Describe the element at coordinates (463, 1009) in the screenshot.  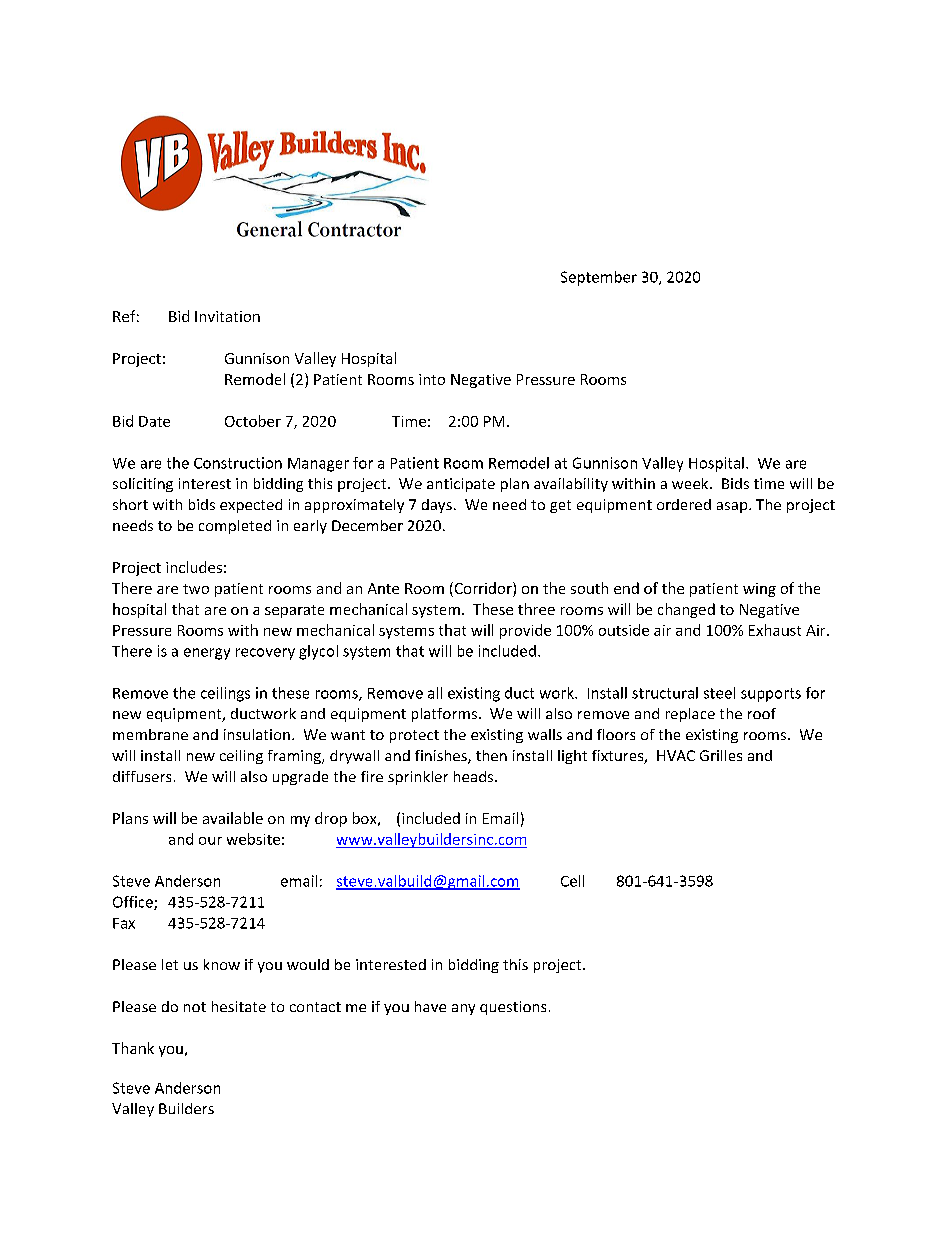
I see `any` at that location.
